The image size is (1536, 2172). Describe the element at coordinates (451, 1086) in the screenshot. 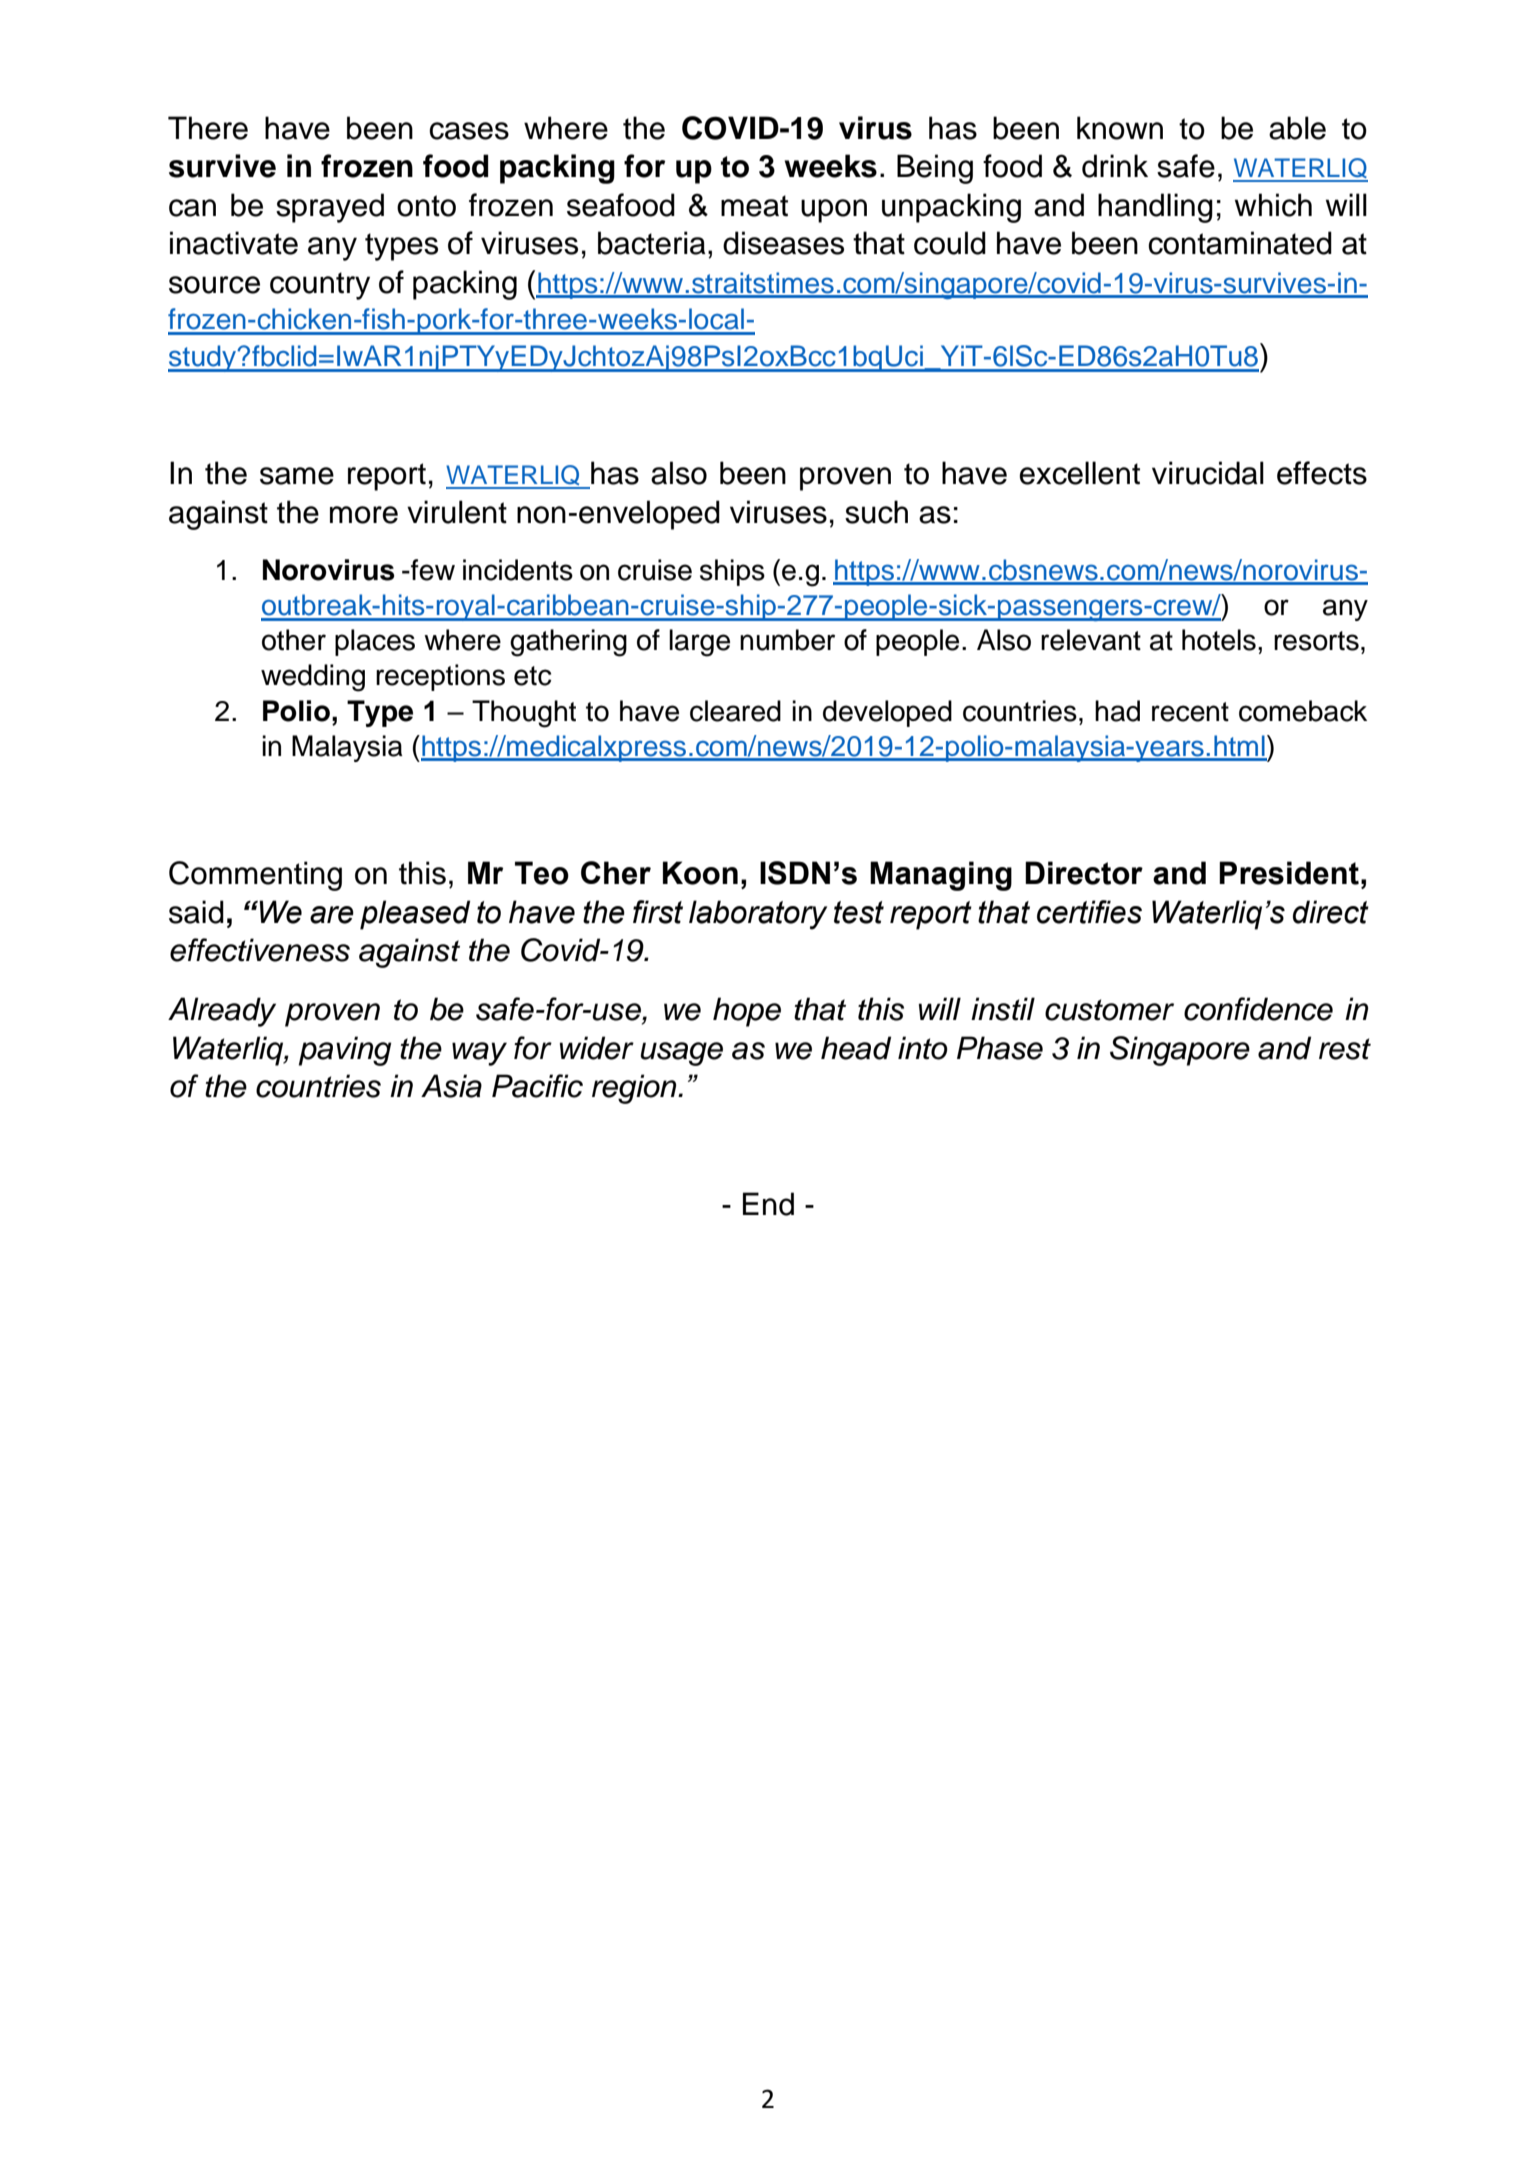

I see `Asia` at that location.
